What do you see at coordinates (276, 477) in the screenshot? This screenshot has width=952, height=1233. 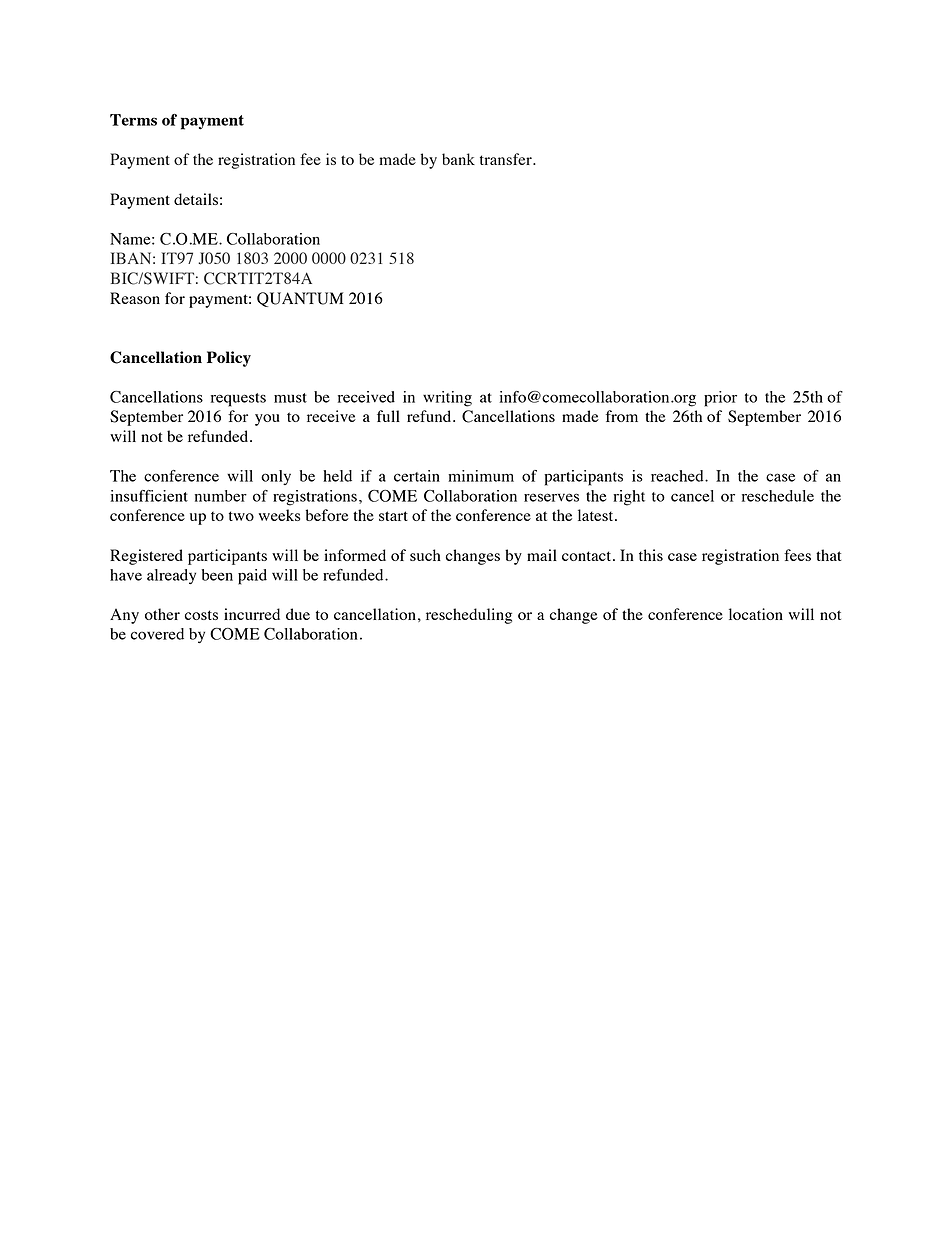 I see `only` at bounding box center [276, 477].
